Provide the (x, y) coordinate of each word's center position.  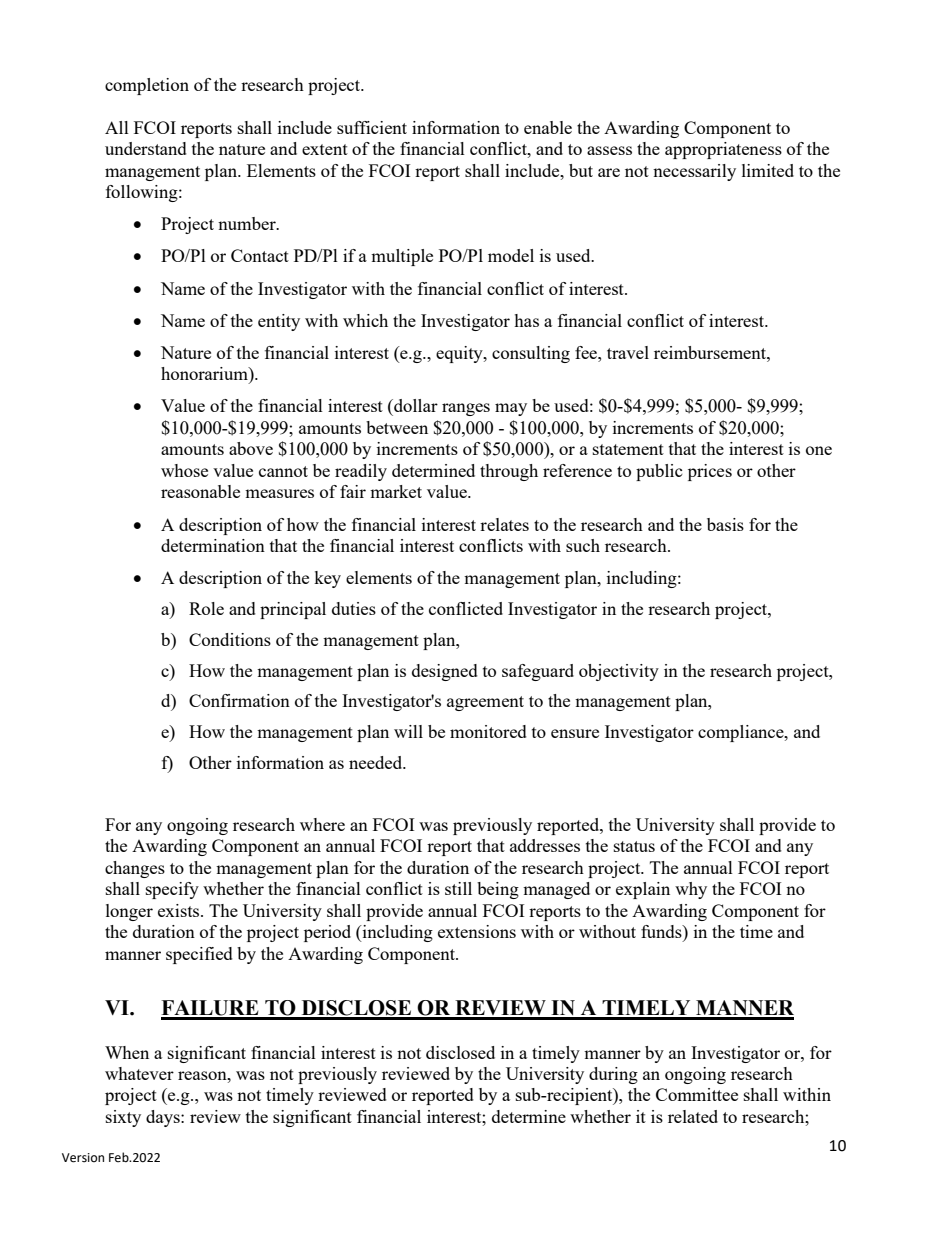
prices (710, 472)
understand (146, 148)
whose (184, 470)
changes (135, 869)
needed (377, 762)
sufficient (372, 127)
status (634, 846)
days (164, 1118)
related (693, 1116)
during (613, 1075)
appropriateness (723, 150)
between (397, 427)
